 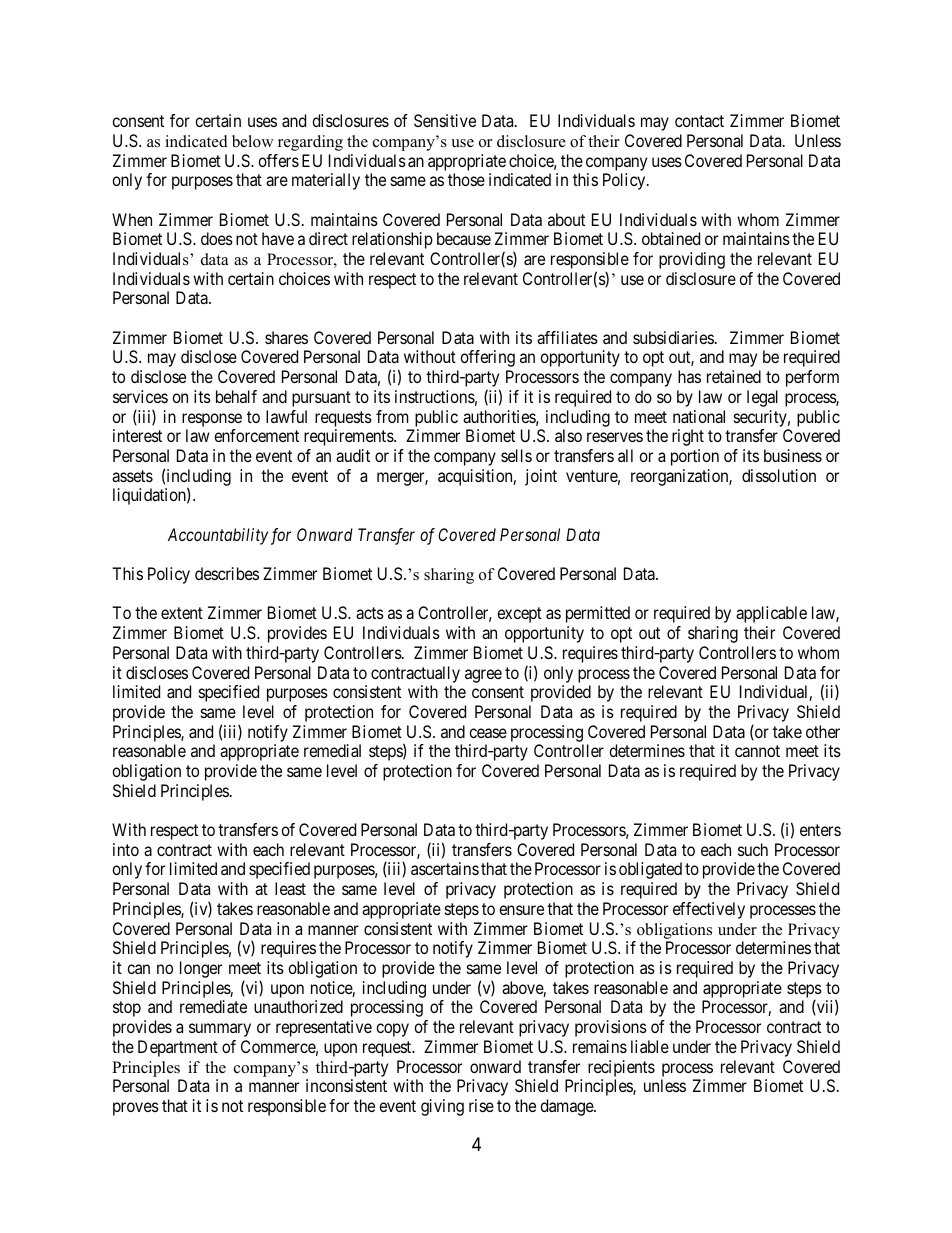 What do you see at coordinates (519, 615) in the screenshot?
I see `except` at bounding box center [519, 615].
